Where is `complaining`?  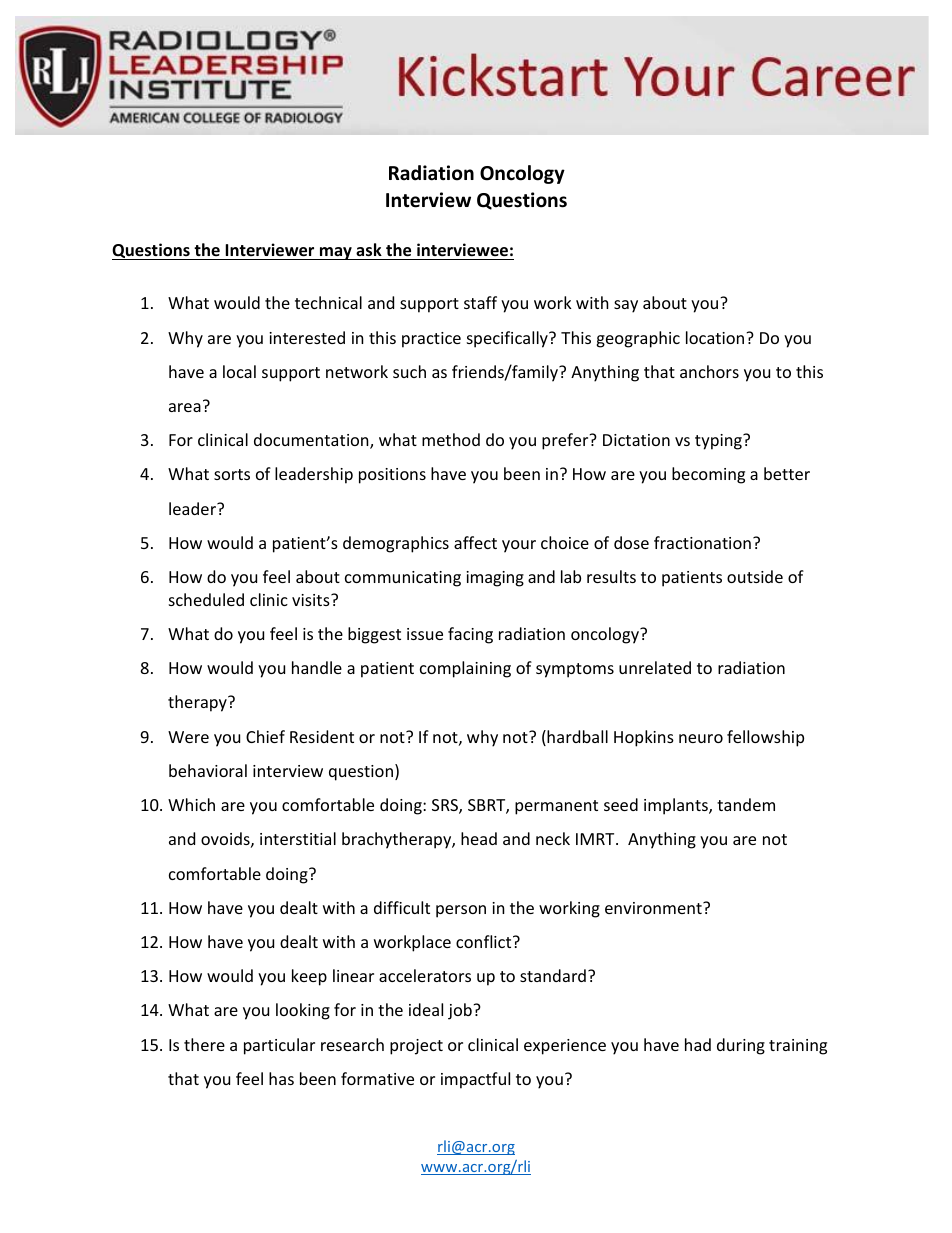
complaining is located at coordinates (465, 669).
